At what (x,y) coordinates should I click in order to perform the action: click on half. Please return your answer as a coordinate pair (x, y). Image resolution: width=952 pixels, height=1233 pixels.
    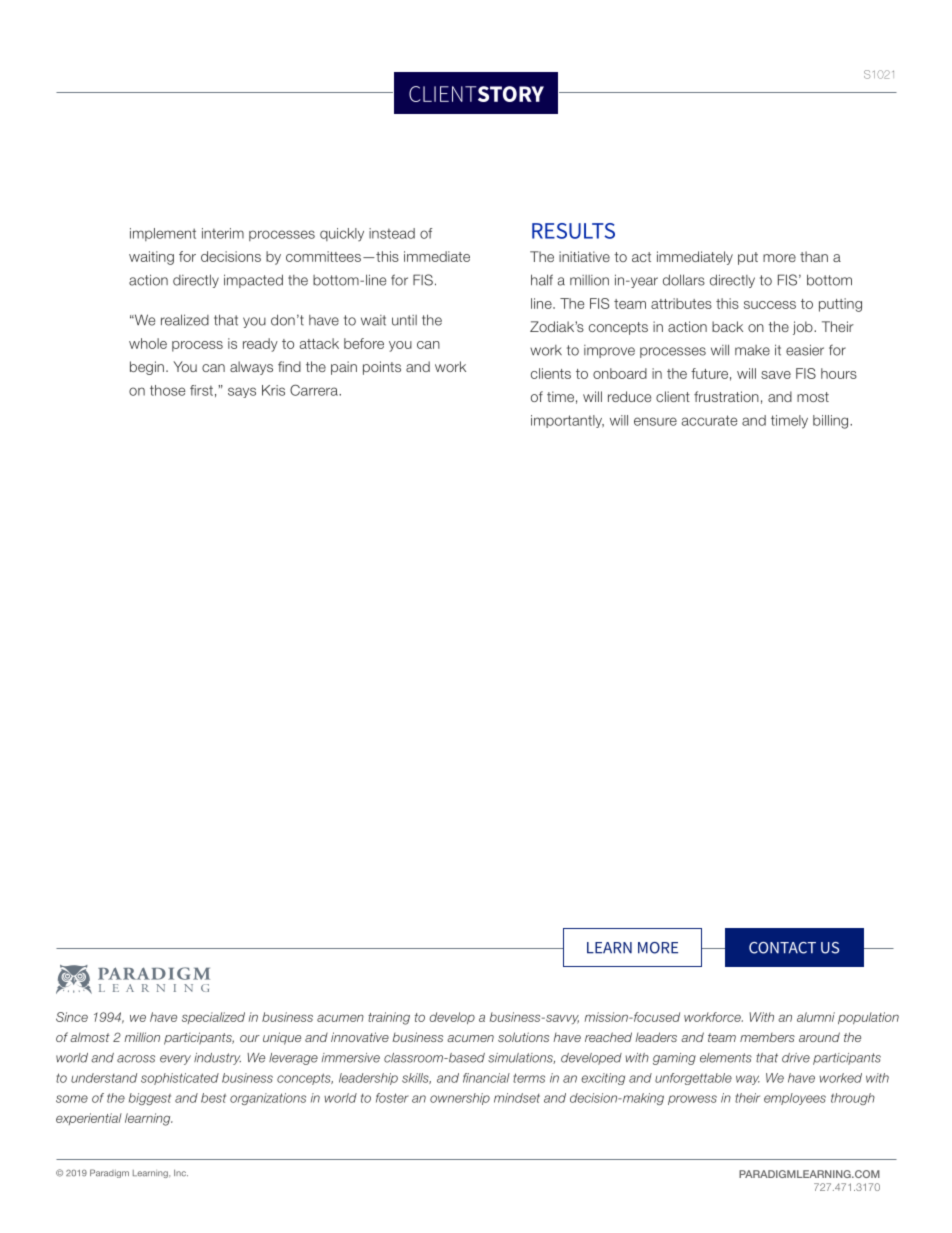
    Looking at the image, I should click on (542, 280).
